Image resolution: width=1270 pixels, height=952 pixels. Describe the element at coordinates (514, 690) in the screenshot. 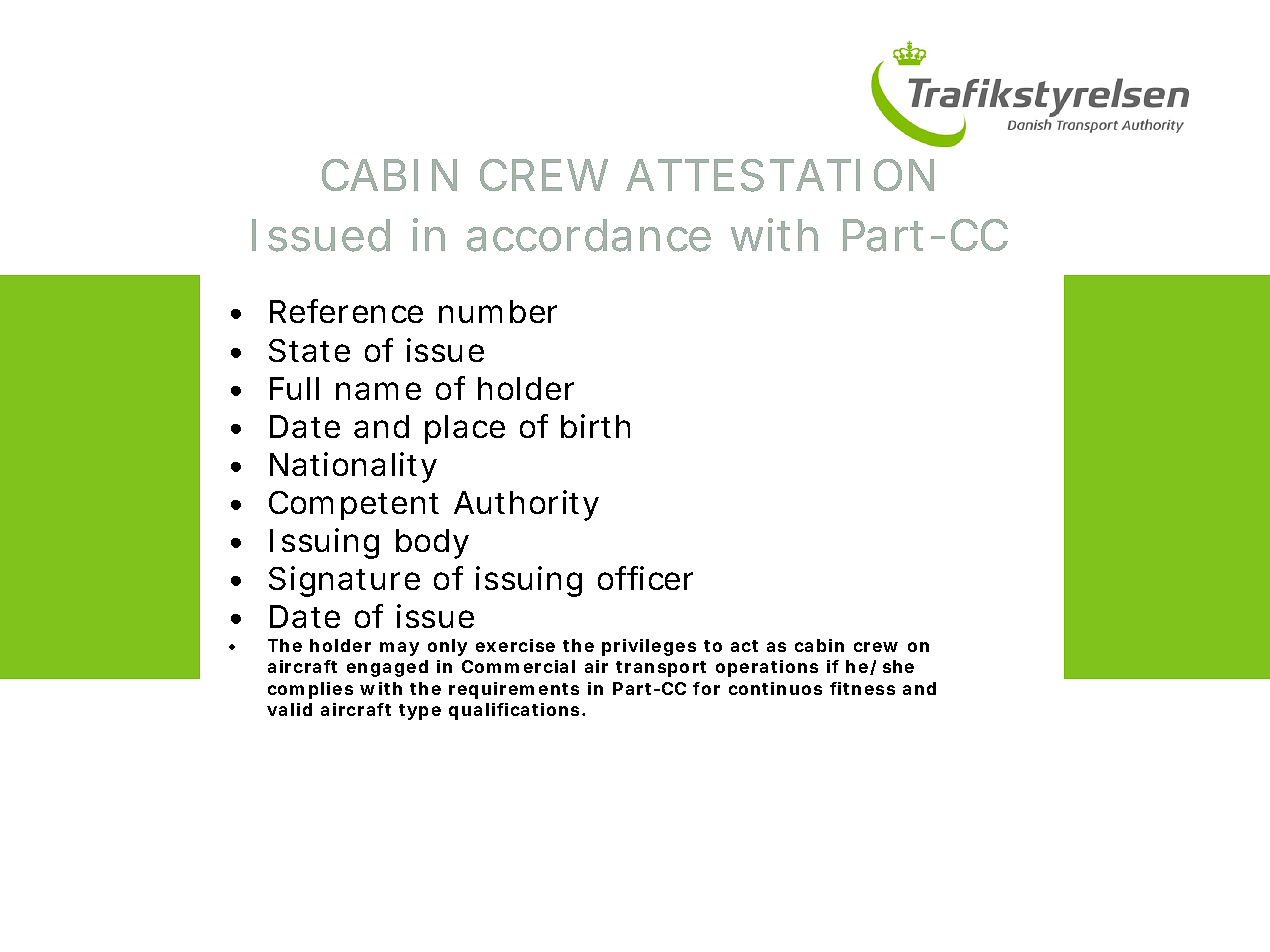

I see `requirements` at that location.
